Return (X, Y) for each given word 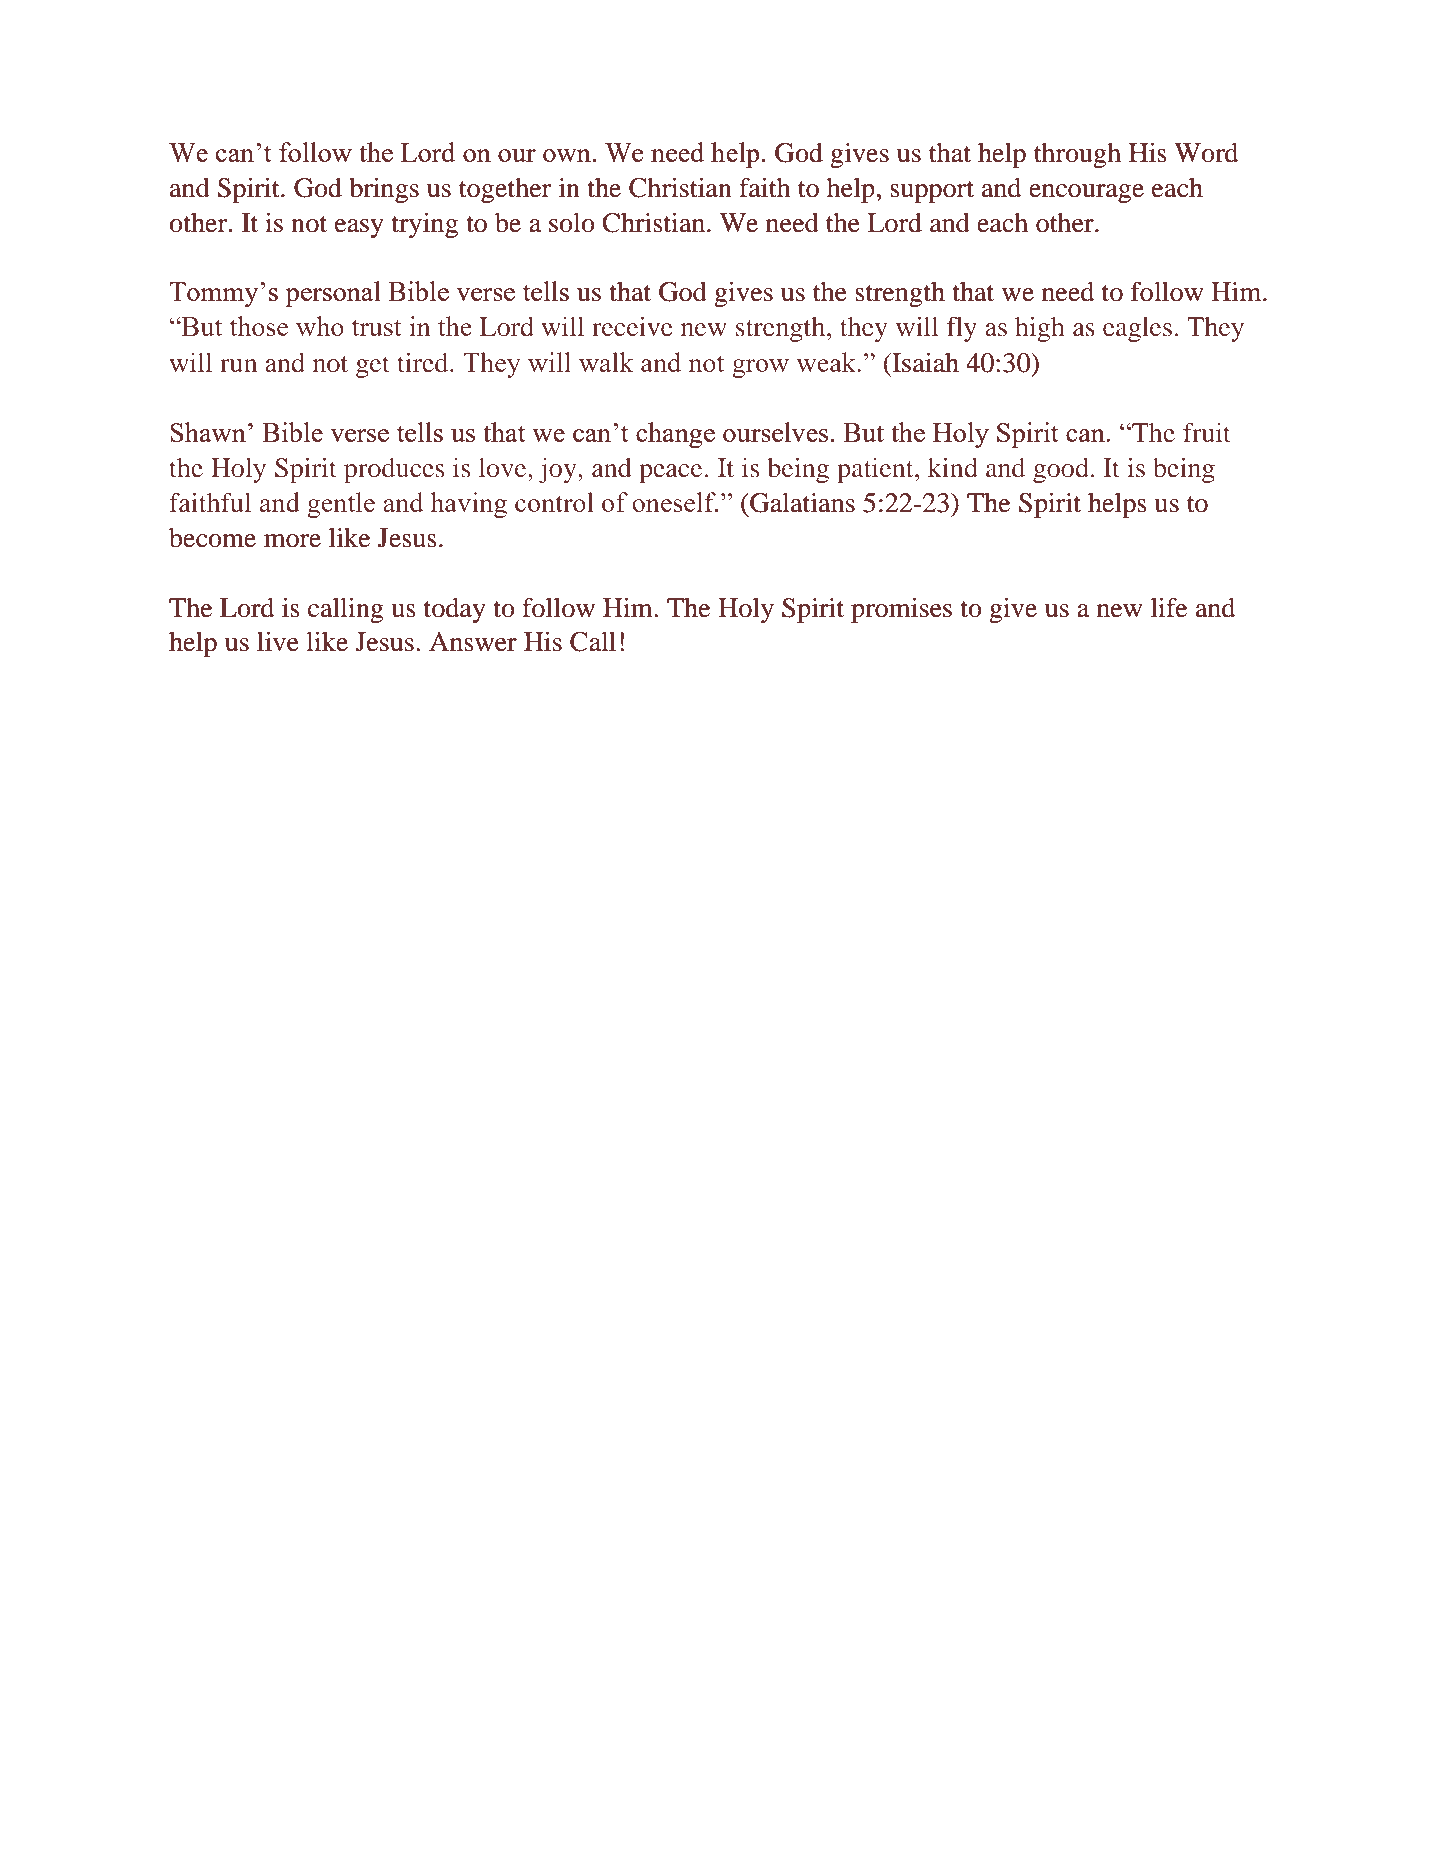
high (1040, 329)
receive (632, 326)
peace (670, 473)
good (1061, 470)
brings (384, 190)
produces (394, 470)
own (567, 155)
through (1077, 155)
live (278, 641)
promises (901, 610)
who (320, 326)
